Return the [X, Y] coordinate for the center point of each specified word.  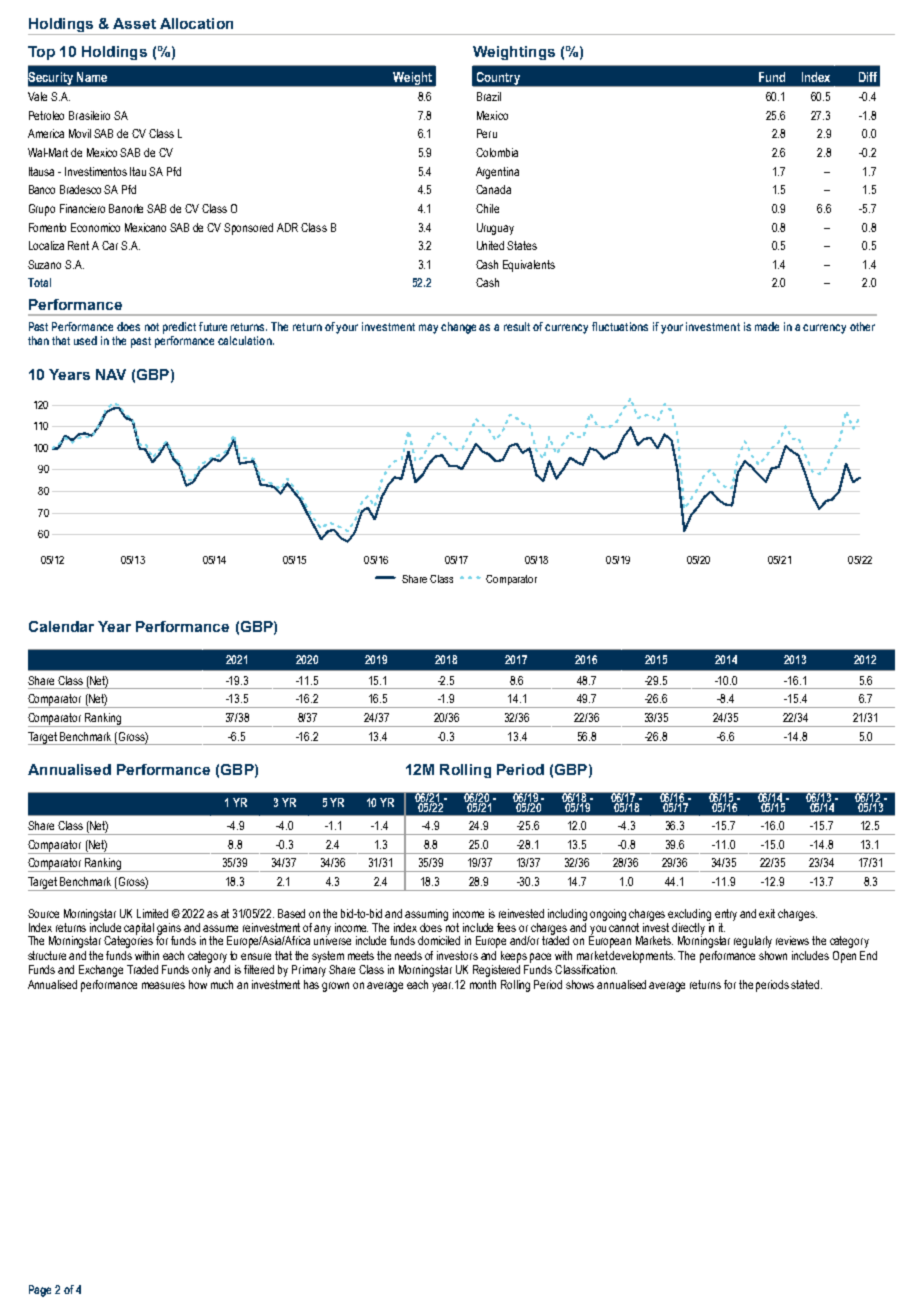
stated [806, 984]
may [428, 329]
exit [767, 913]
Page [40, 1291]
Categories [128, 941]
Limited [152, 913]
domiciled [439, 940]
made [767, 326]
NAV [111, 374]
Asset [134, 23]
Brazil [489, 96]
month [483, 984]
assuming [426, 915]
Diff [868, 77]
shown [773, 955]
